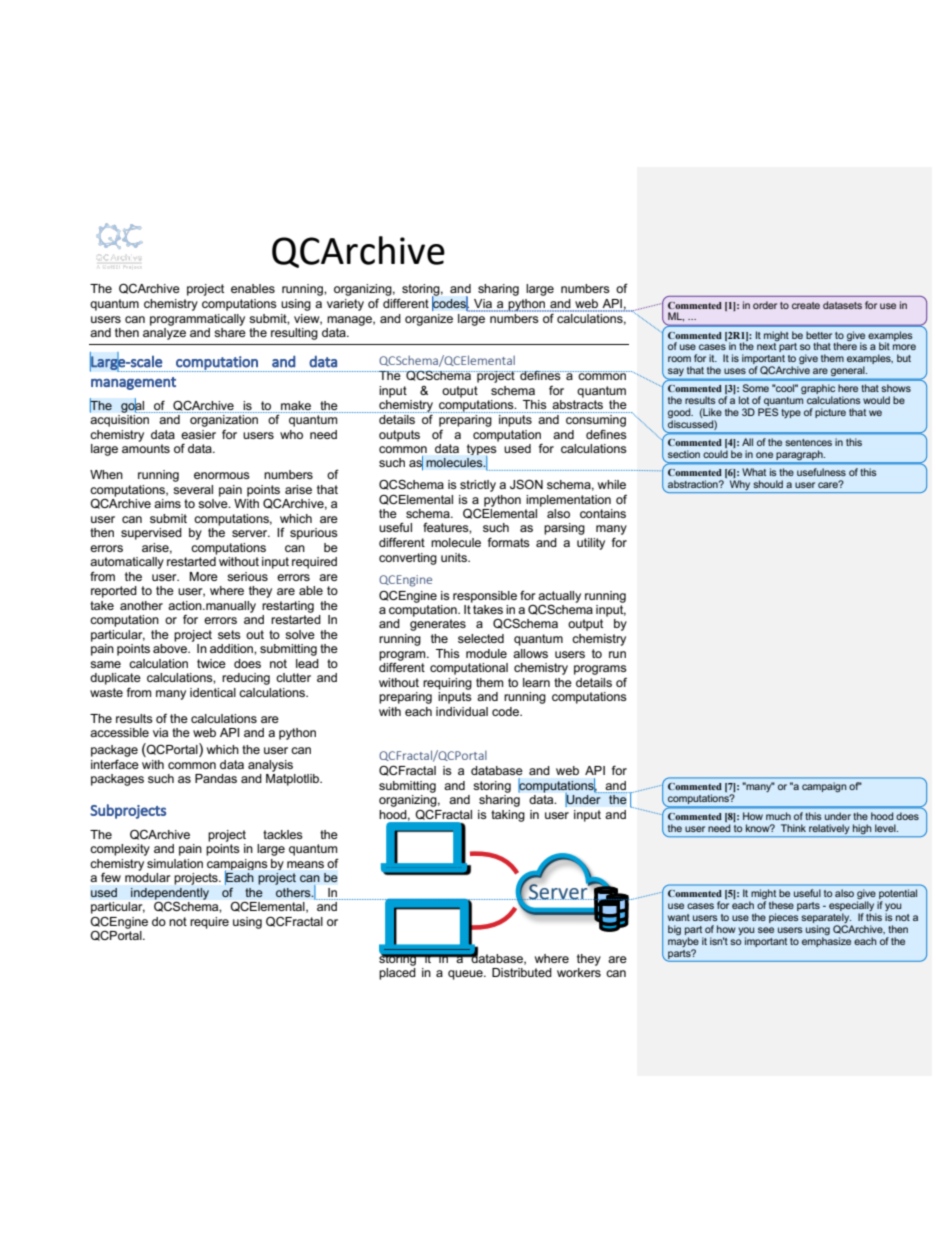  I want to click on share, so click(230, 332).
